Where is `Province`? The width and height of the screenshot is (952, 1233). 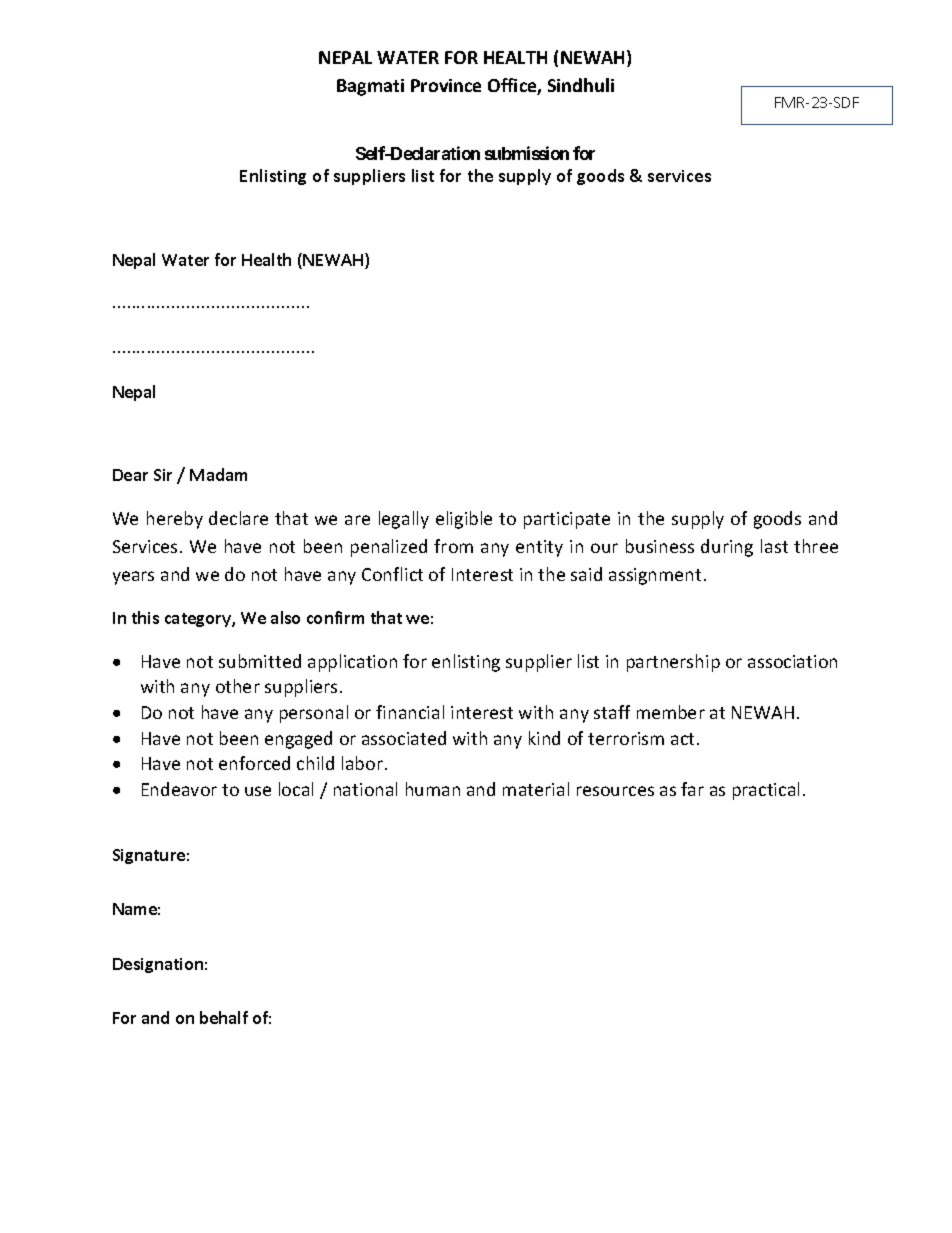
Province is located at coordinates (446, 85).
